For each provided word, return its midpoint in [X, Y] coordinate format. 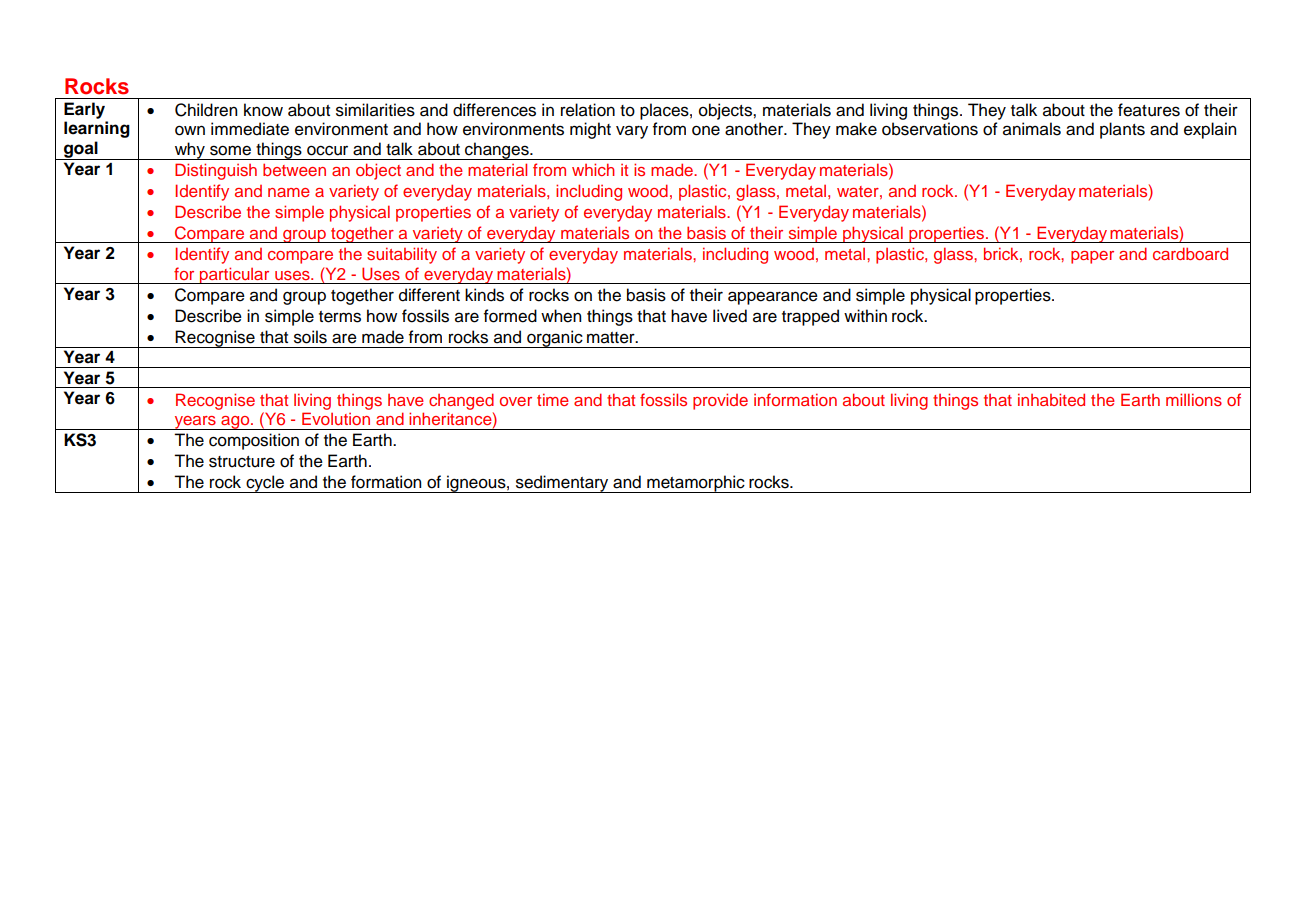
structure [242, 462]
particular [235, 275]
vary [632, 132]
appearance [773, 298]
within [865, 315]
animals [1032, 129]
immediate [250, 129]
